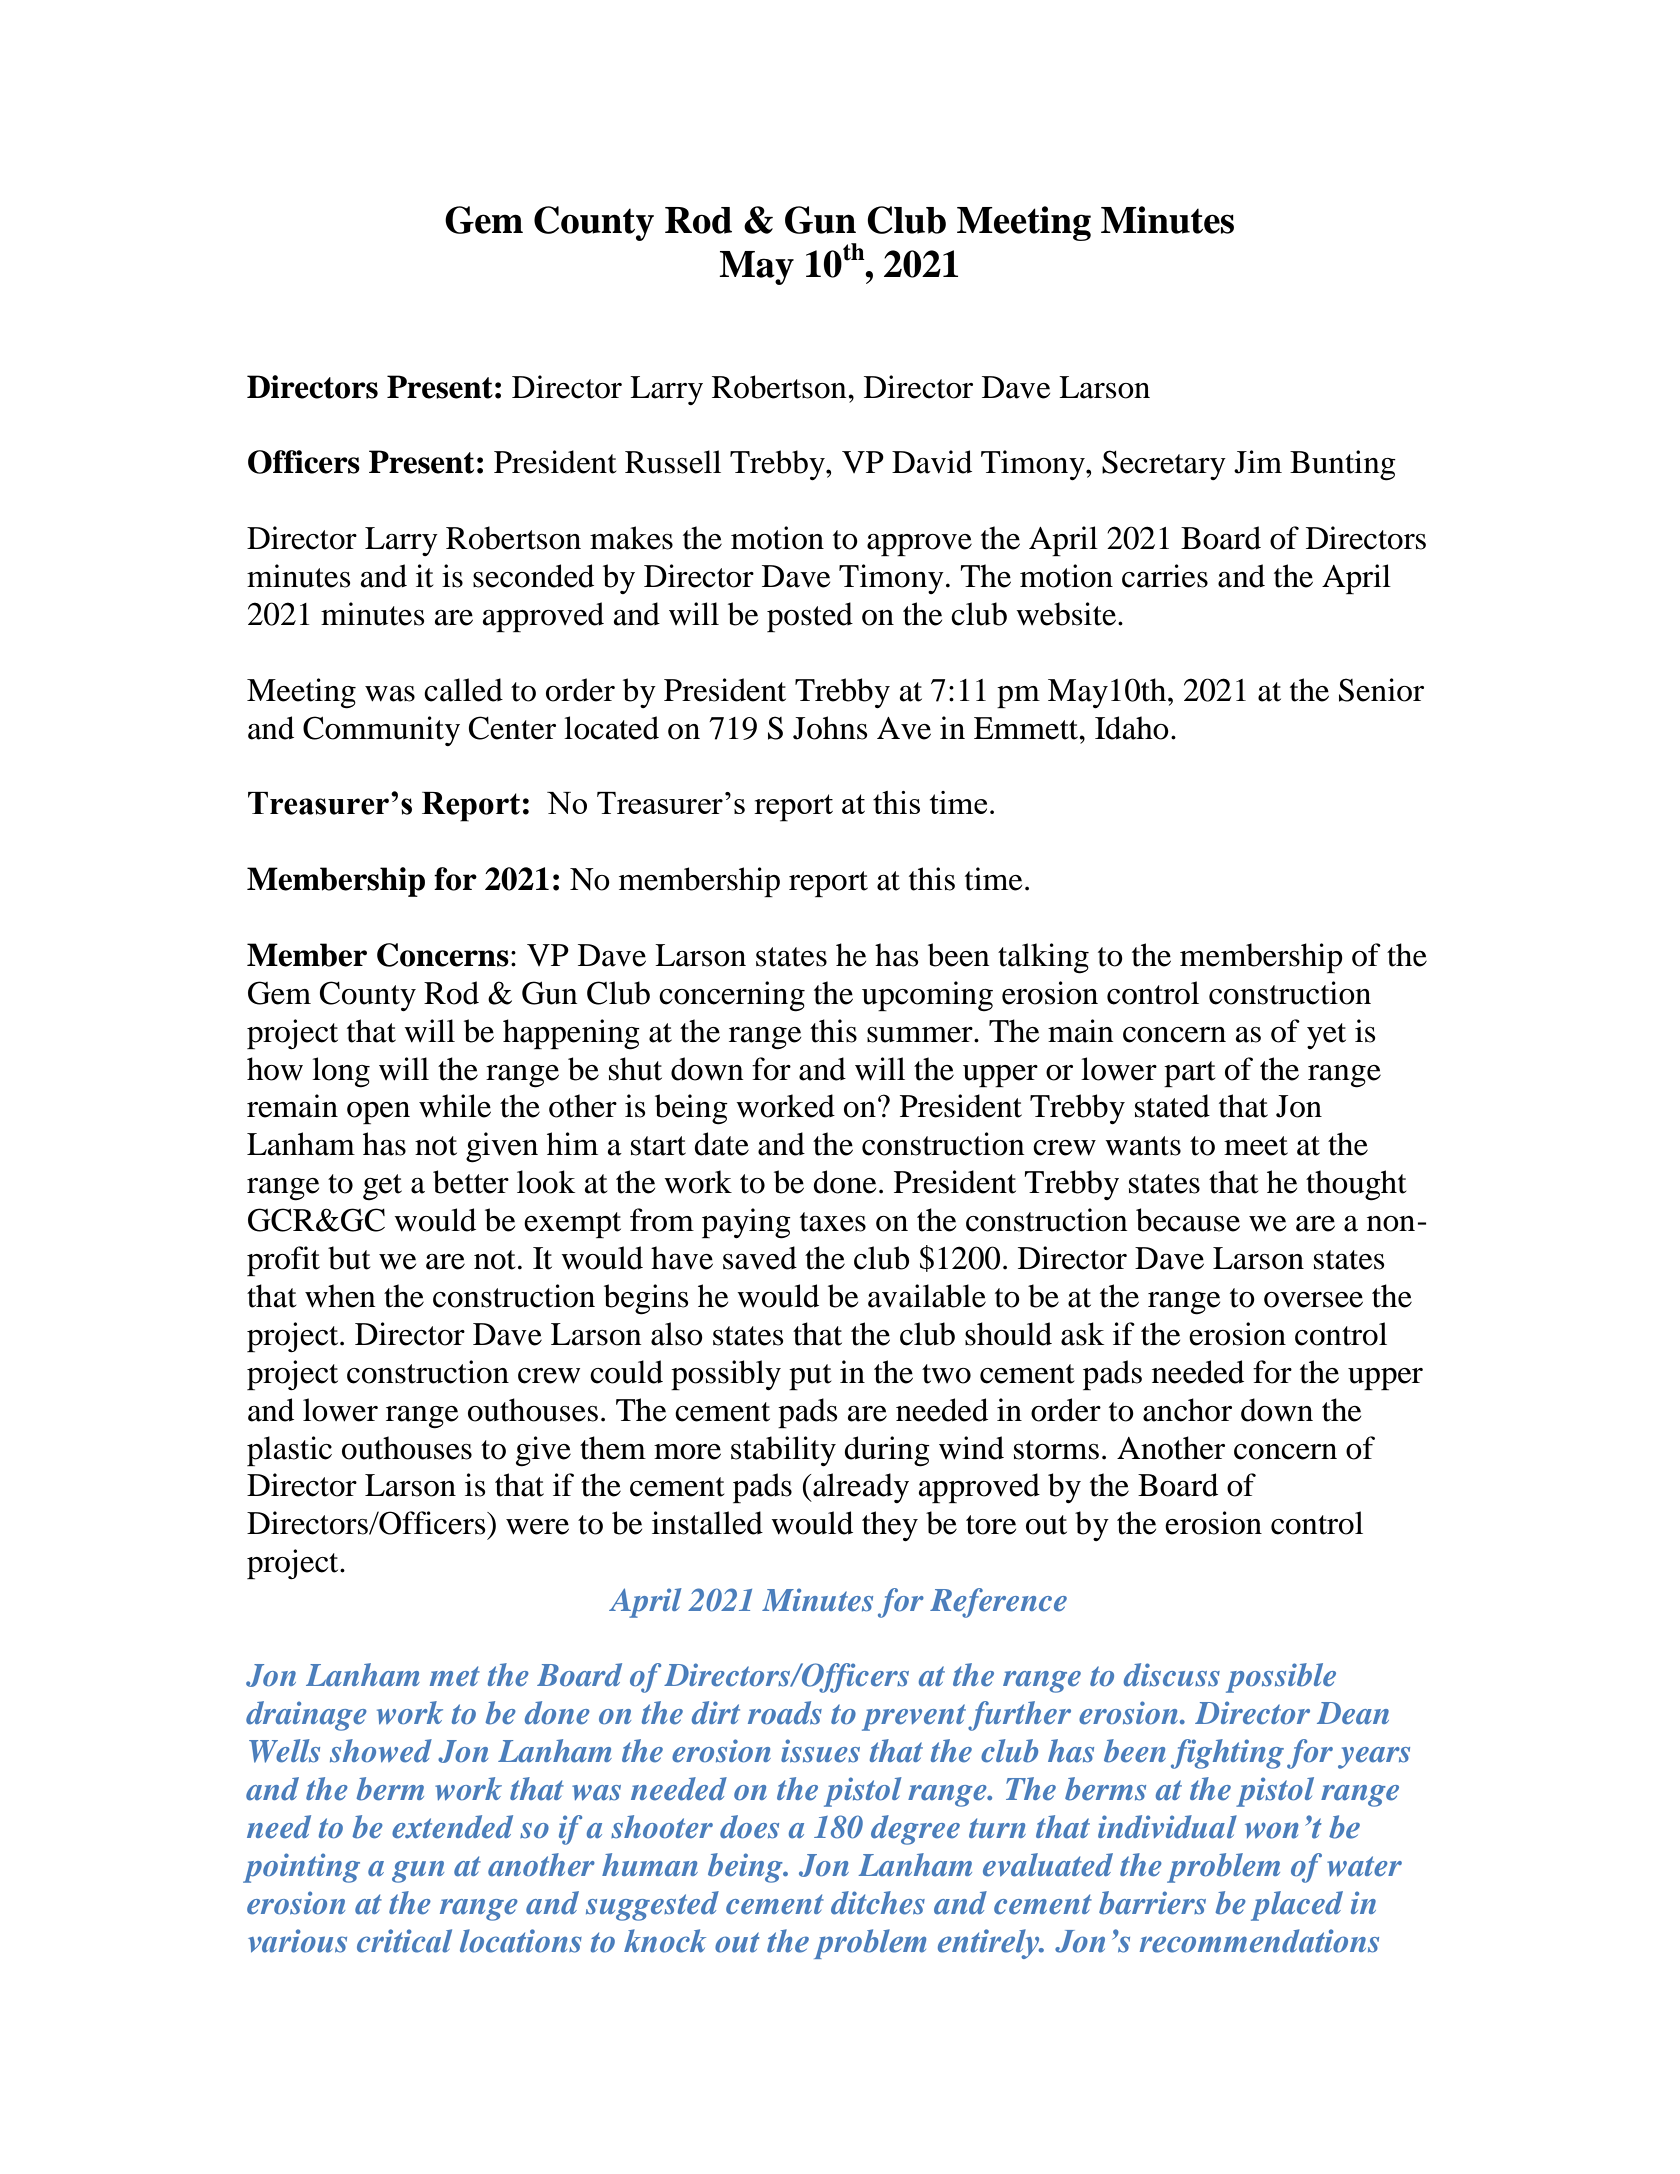 The image size is (1680, 2174). Describe the element at coordinates (1056, 1450) in the page. I see `storms` at that location.
